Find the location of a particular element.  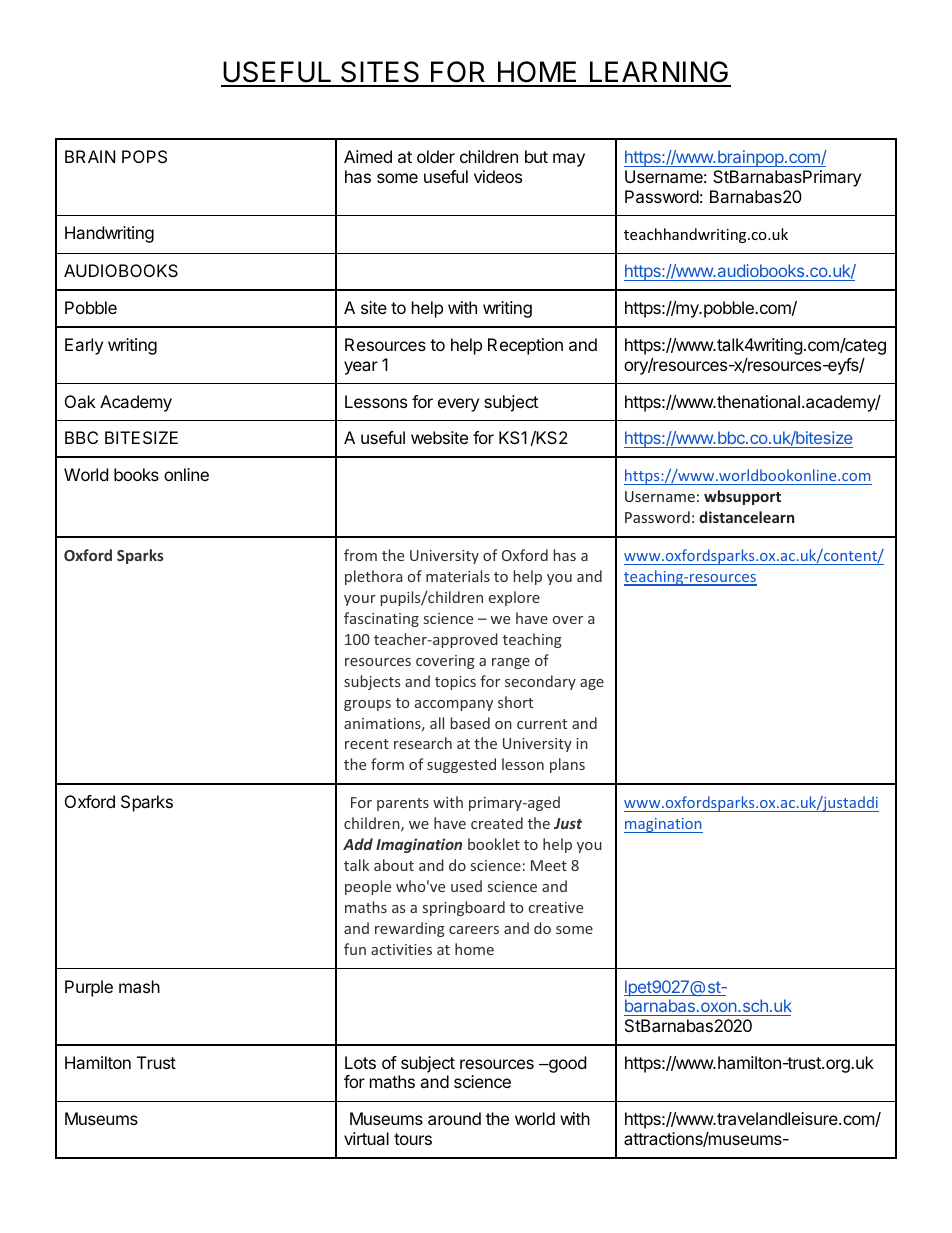

Aimed is located at coordinates (368, 156).
